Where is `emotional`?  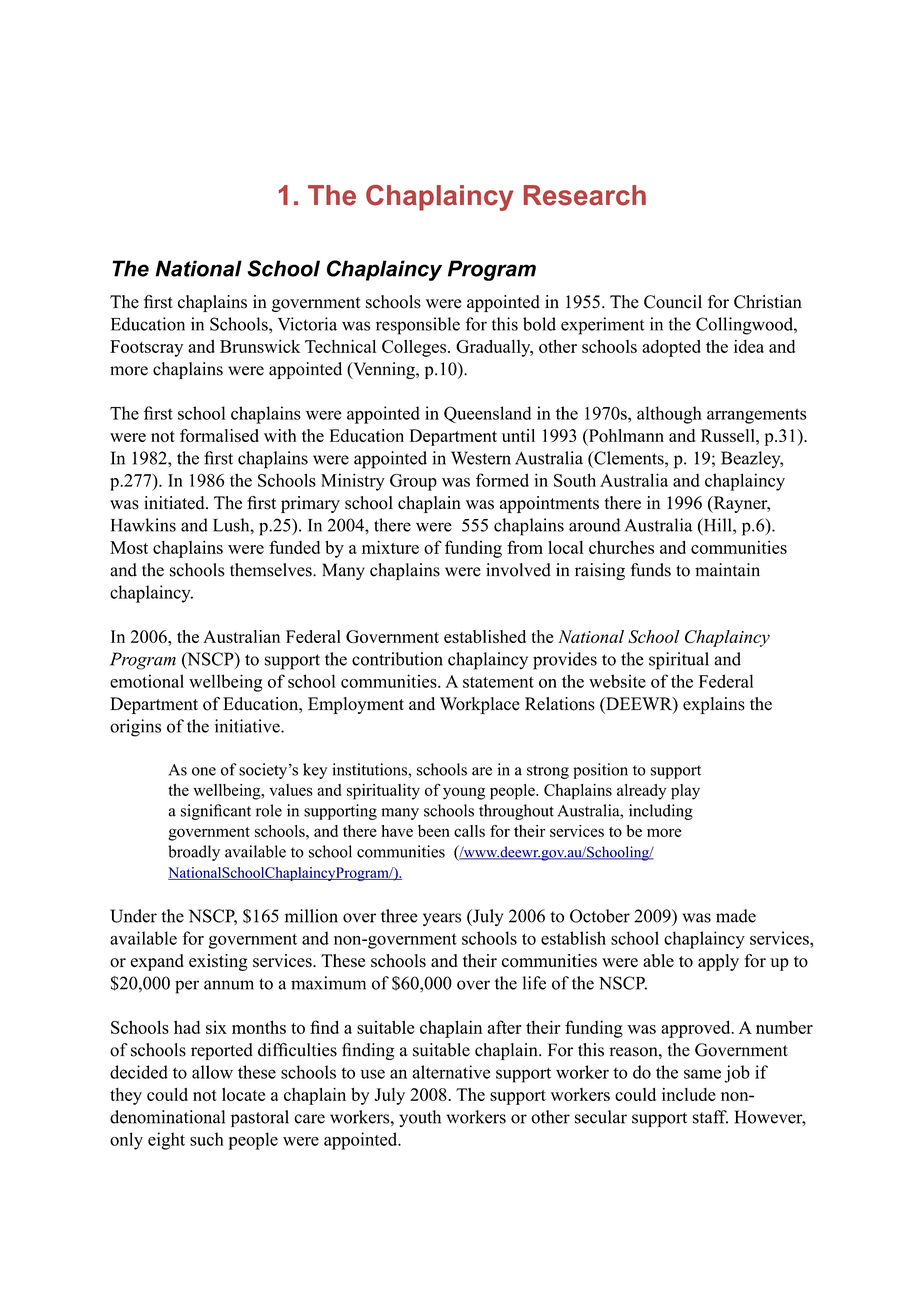
emotional is located at coordinates (147, 681).
